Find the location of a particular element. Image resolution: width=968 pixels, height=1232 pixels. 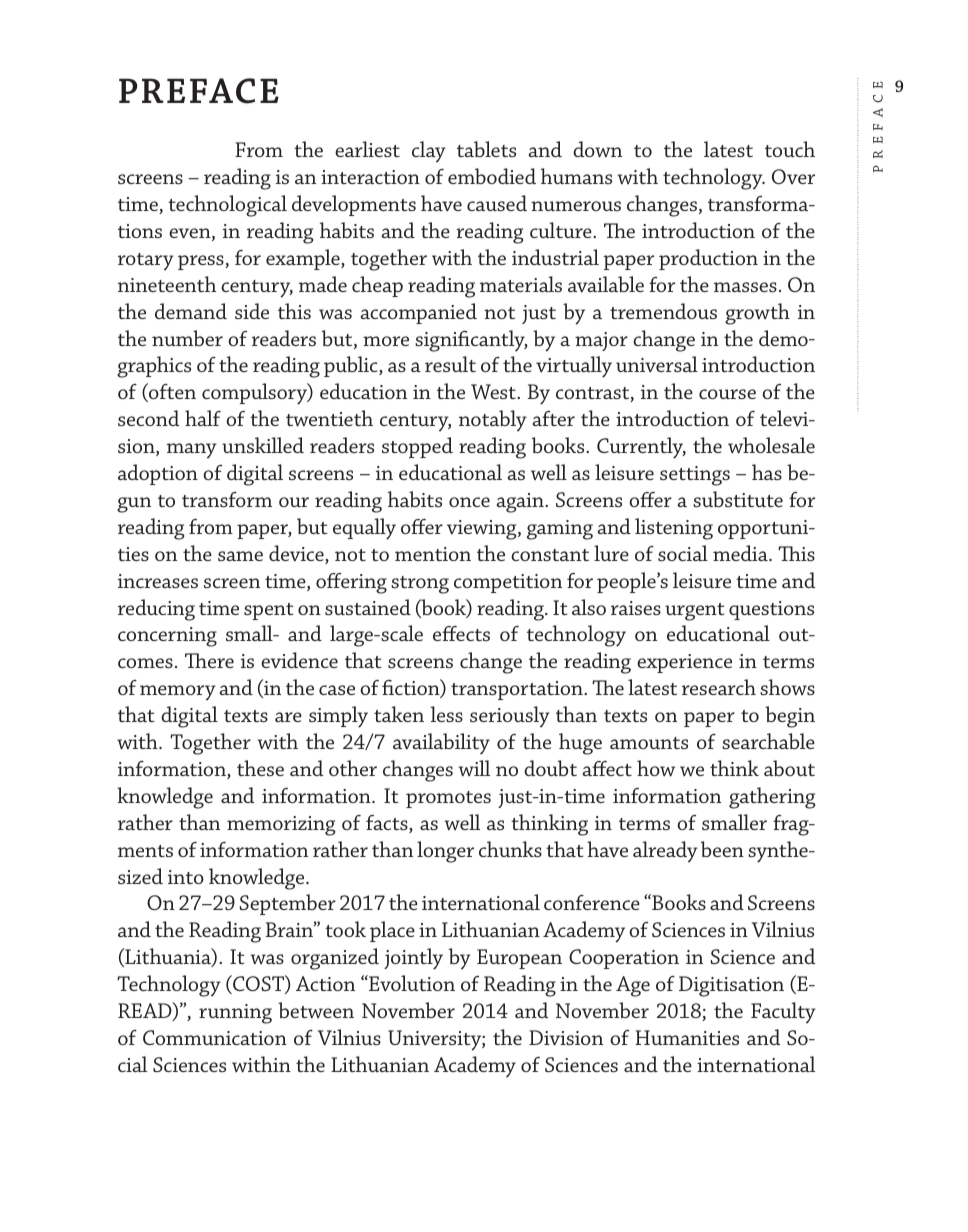

technological is located at coordinates (227, 206).
